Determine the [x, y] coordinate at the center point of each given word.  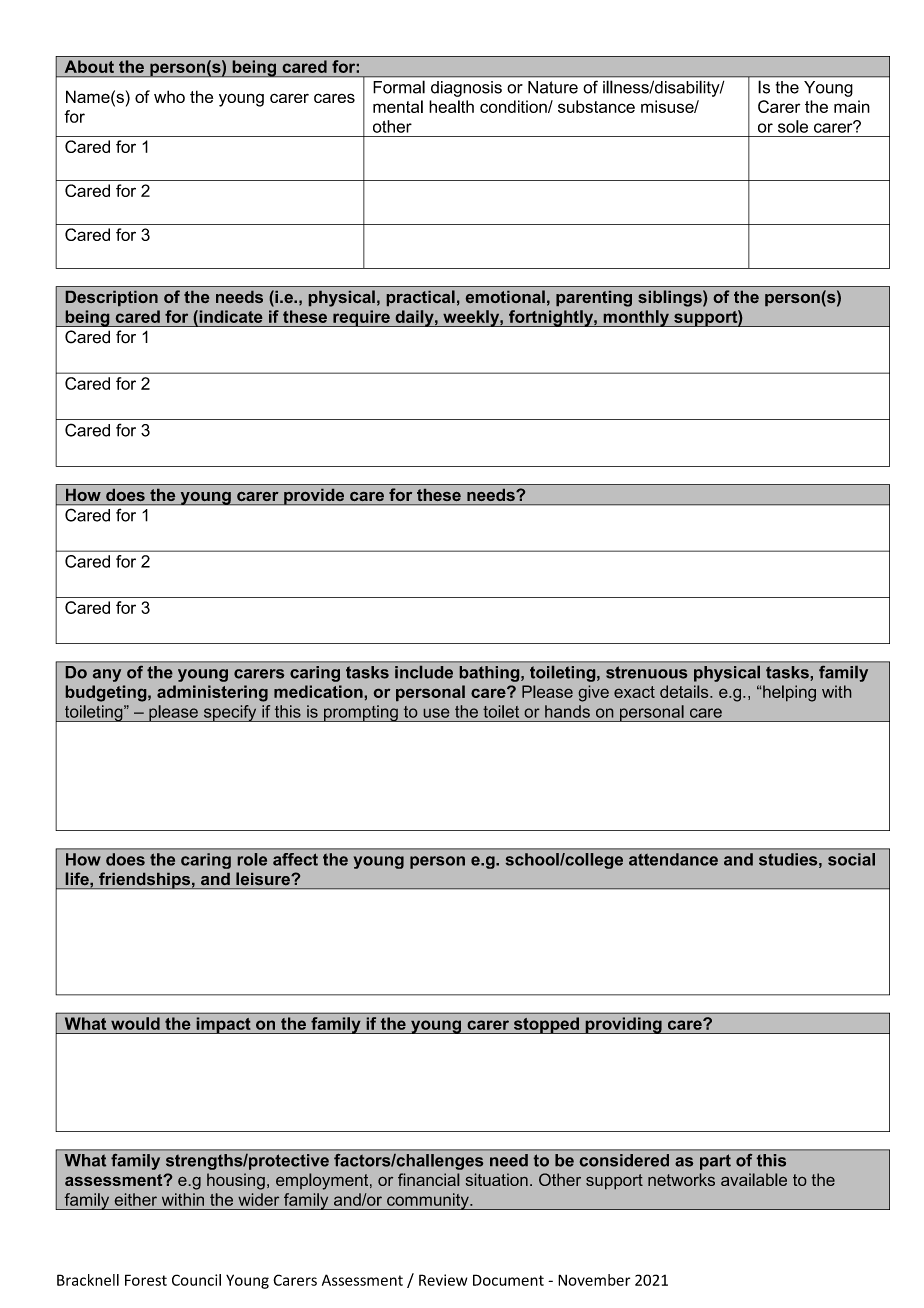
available [754, 1179]
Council [196, 1280]
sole [793, 126]
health [451, 106]
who [169, 96]
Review [443, 1280]
